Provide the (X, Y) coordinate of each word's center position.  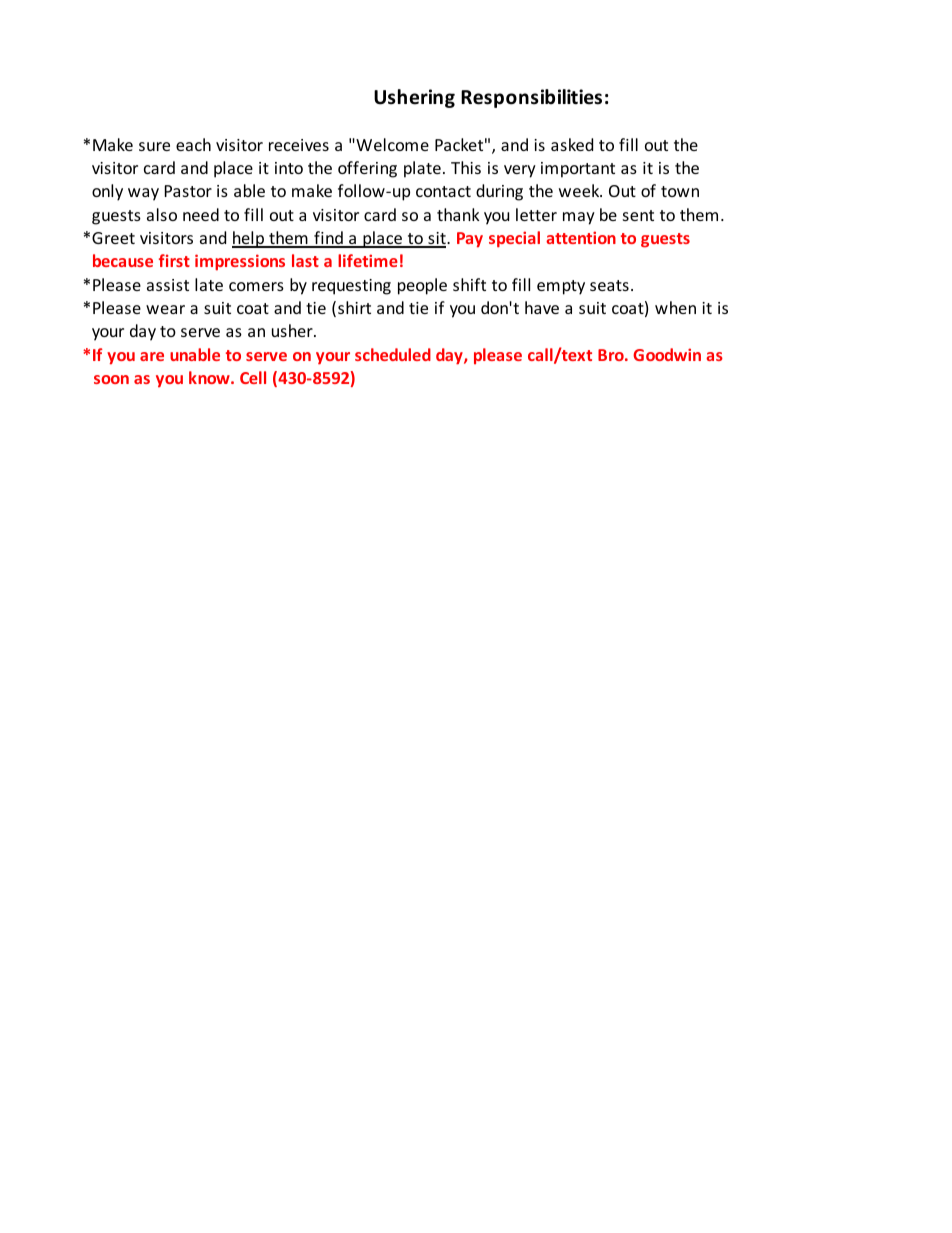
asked (572, 144)
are (152, 356)
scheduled (393, 354)
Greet (113, 238)
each (193, 144)
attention (581, 237)
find (328, 239)
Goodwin (667, 354)
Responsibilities (531, 98)
